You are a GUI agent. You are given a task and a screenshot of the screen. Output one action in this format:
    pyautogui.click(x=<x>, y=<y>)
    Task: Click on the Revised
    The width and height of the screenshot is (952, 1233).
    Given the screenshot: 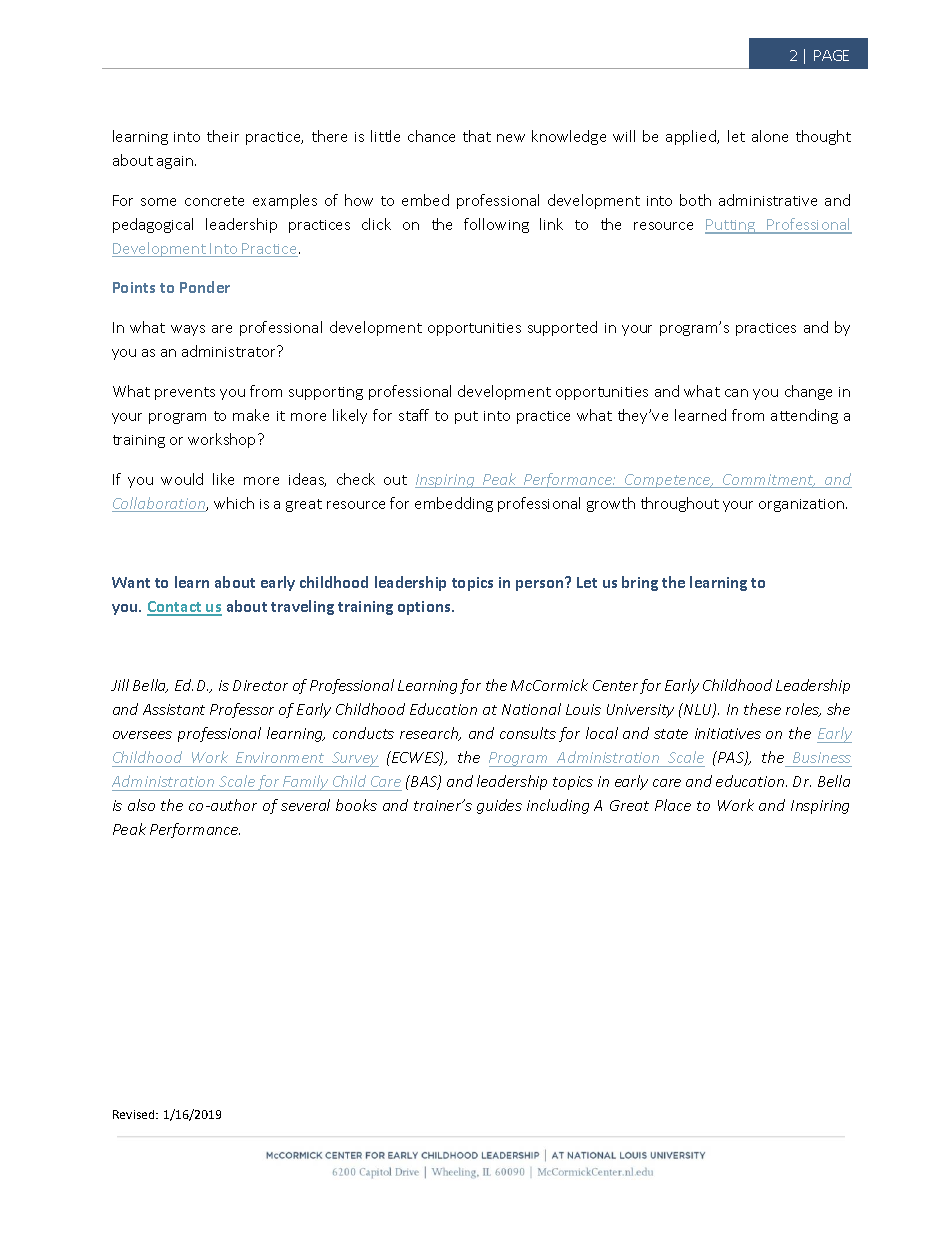 What is the action you would take?
    pyautogui.click(x=135, y=1114)
